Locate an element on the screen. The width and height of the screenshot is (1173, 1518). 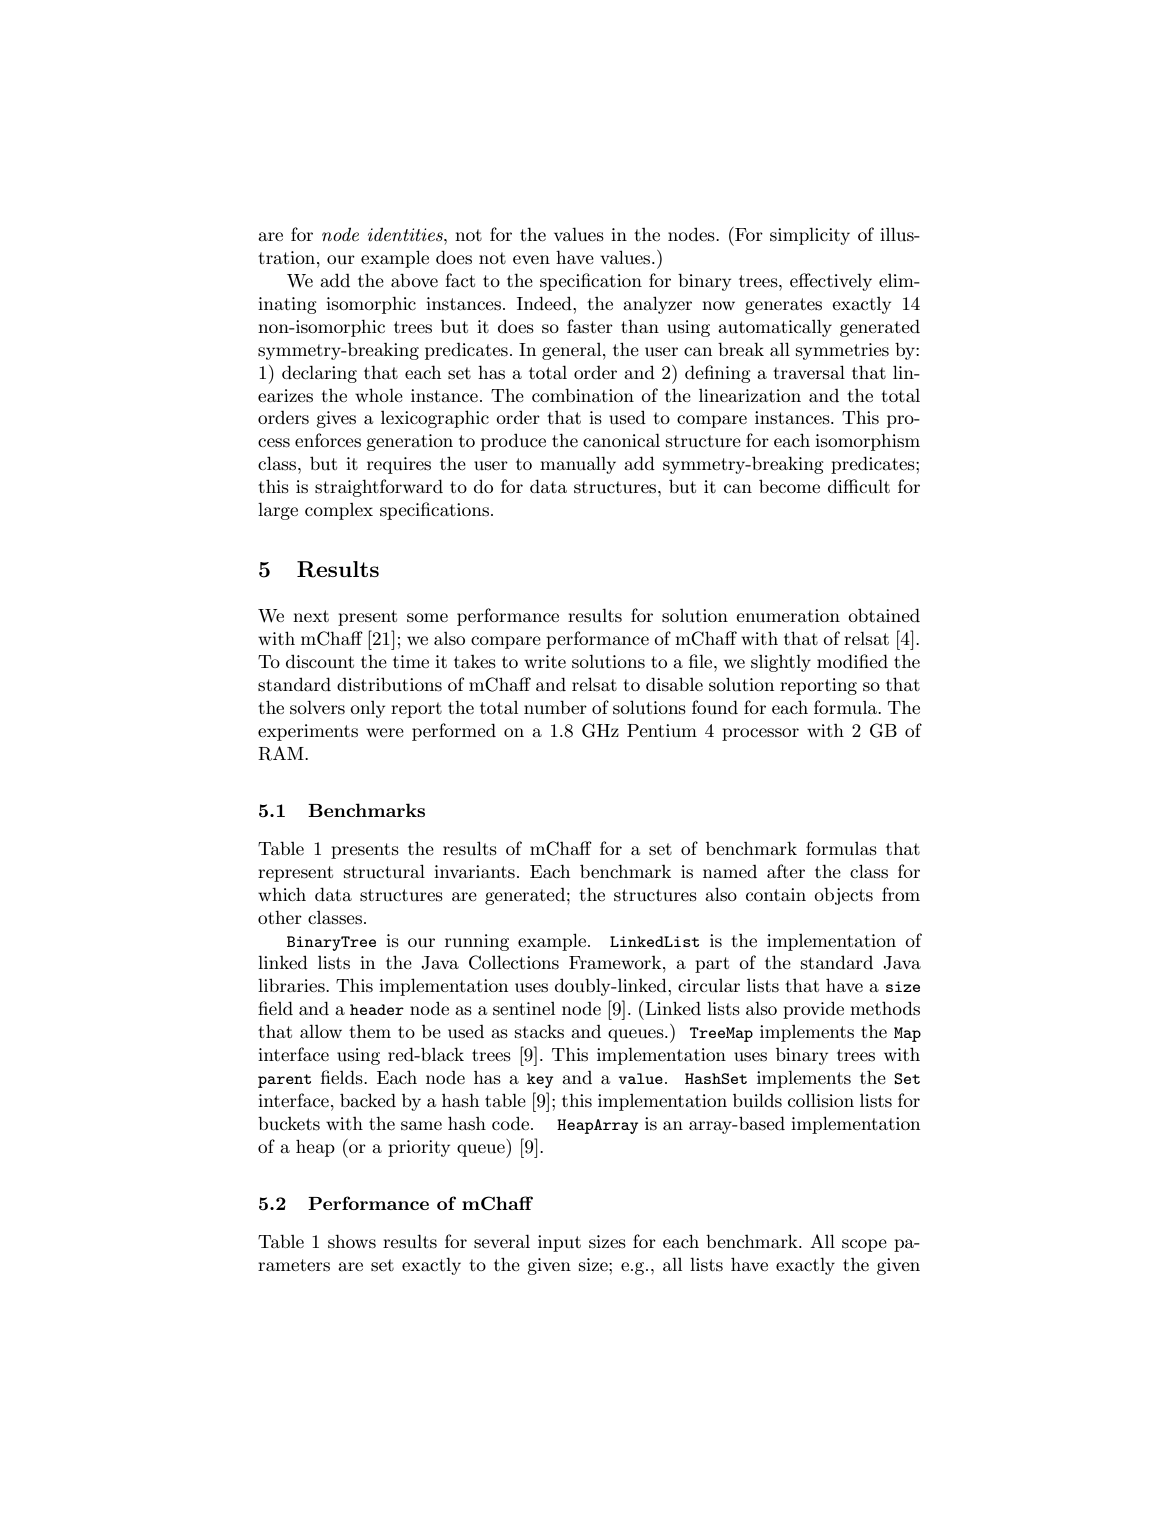
above is located at coordinates (414, 280).
